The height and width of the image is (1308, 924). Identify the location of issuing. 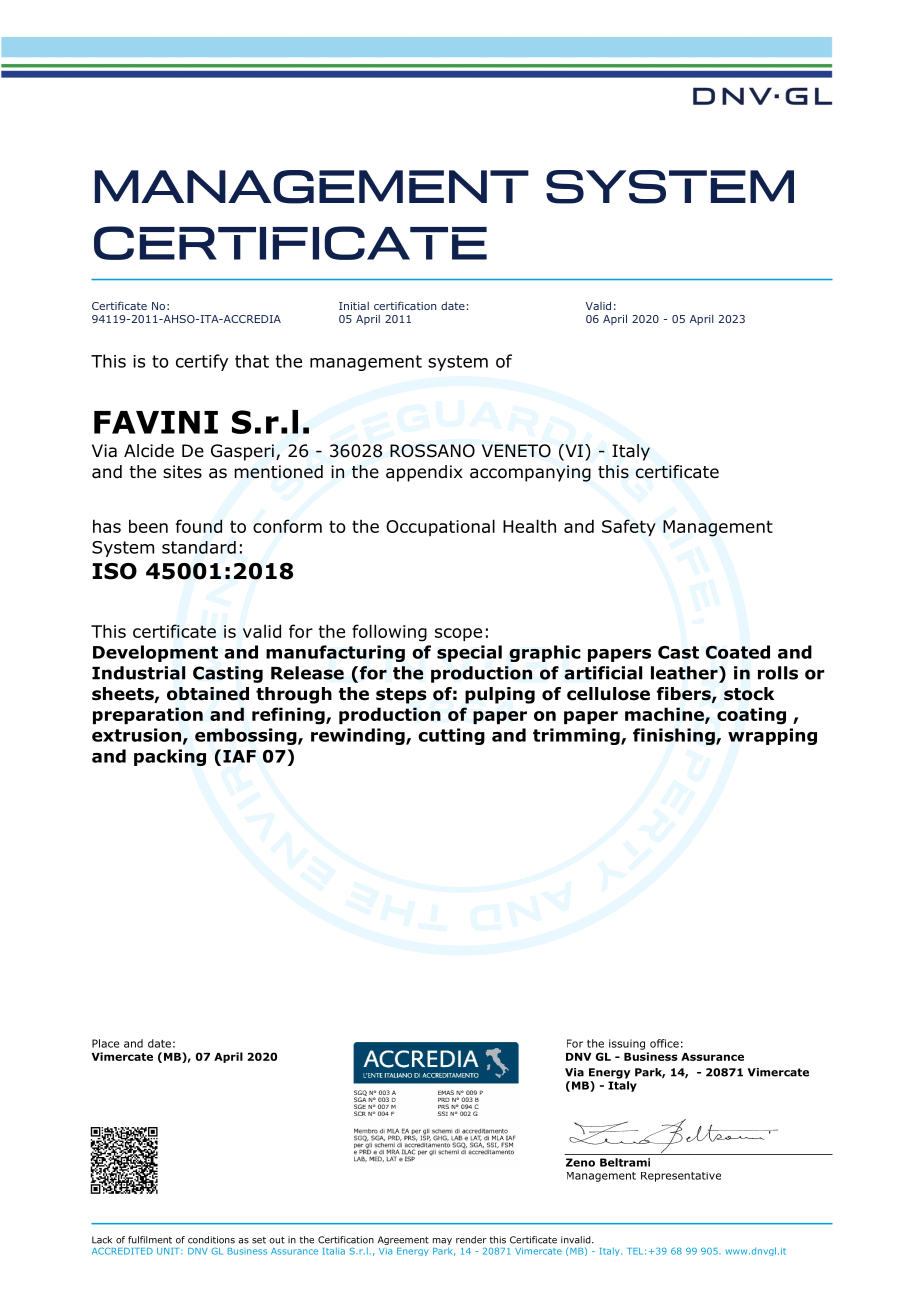
(627, 1044).
